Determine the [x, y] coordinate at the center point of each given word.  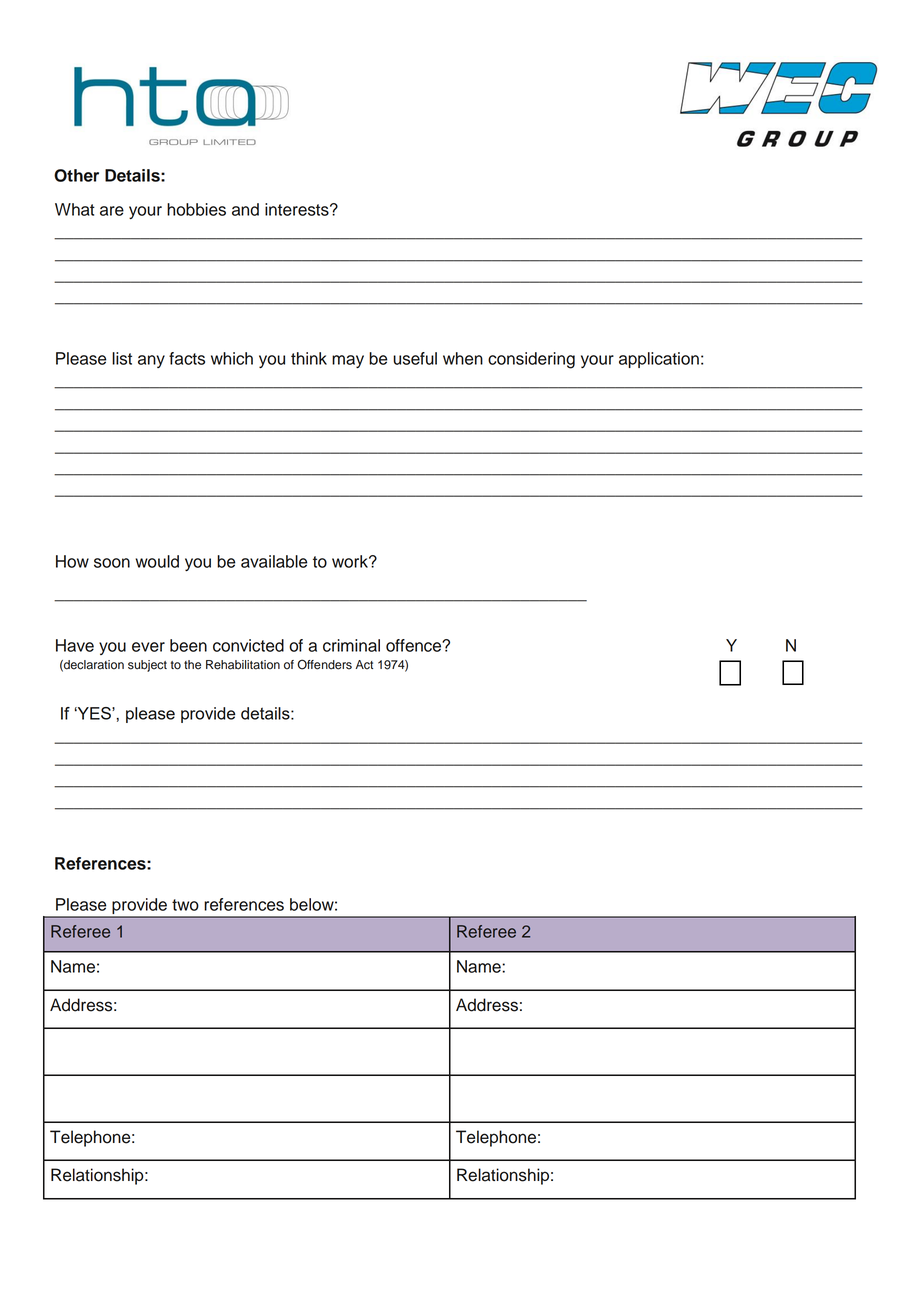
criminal [351, 645]
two [185, 905]
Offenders [324, 664]
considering [531, 360]
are [112, 211]
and [245, 209]
